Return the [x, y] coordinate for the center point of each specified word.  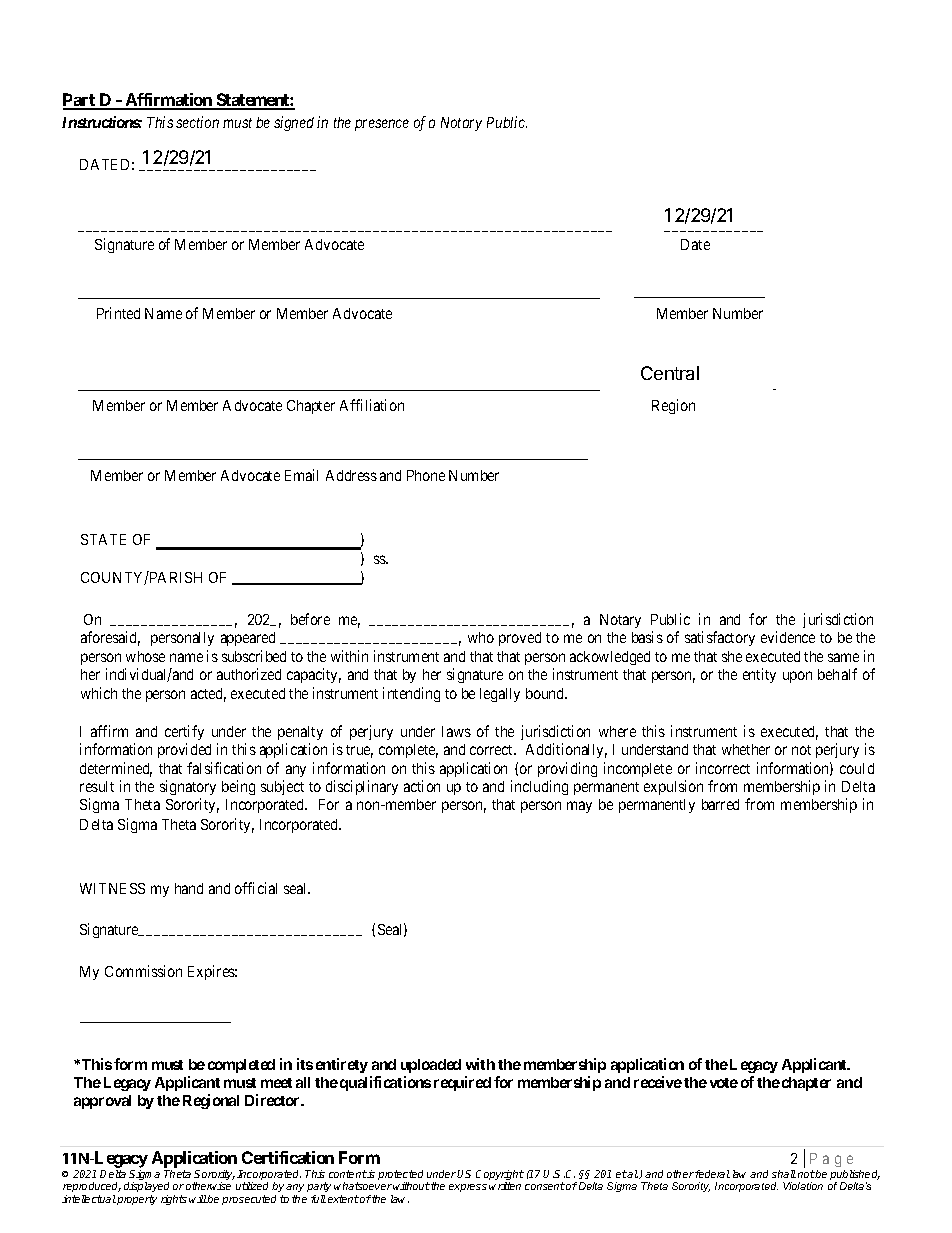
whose [145, 656]
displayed [146, 1189]
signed [294, 123]
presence [382, 125]
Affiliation [372, 405]
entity [759, 675]
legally [500, 695]
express [468, 1188]
